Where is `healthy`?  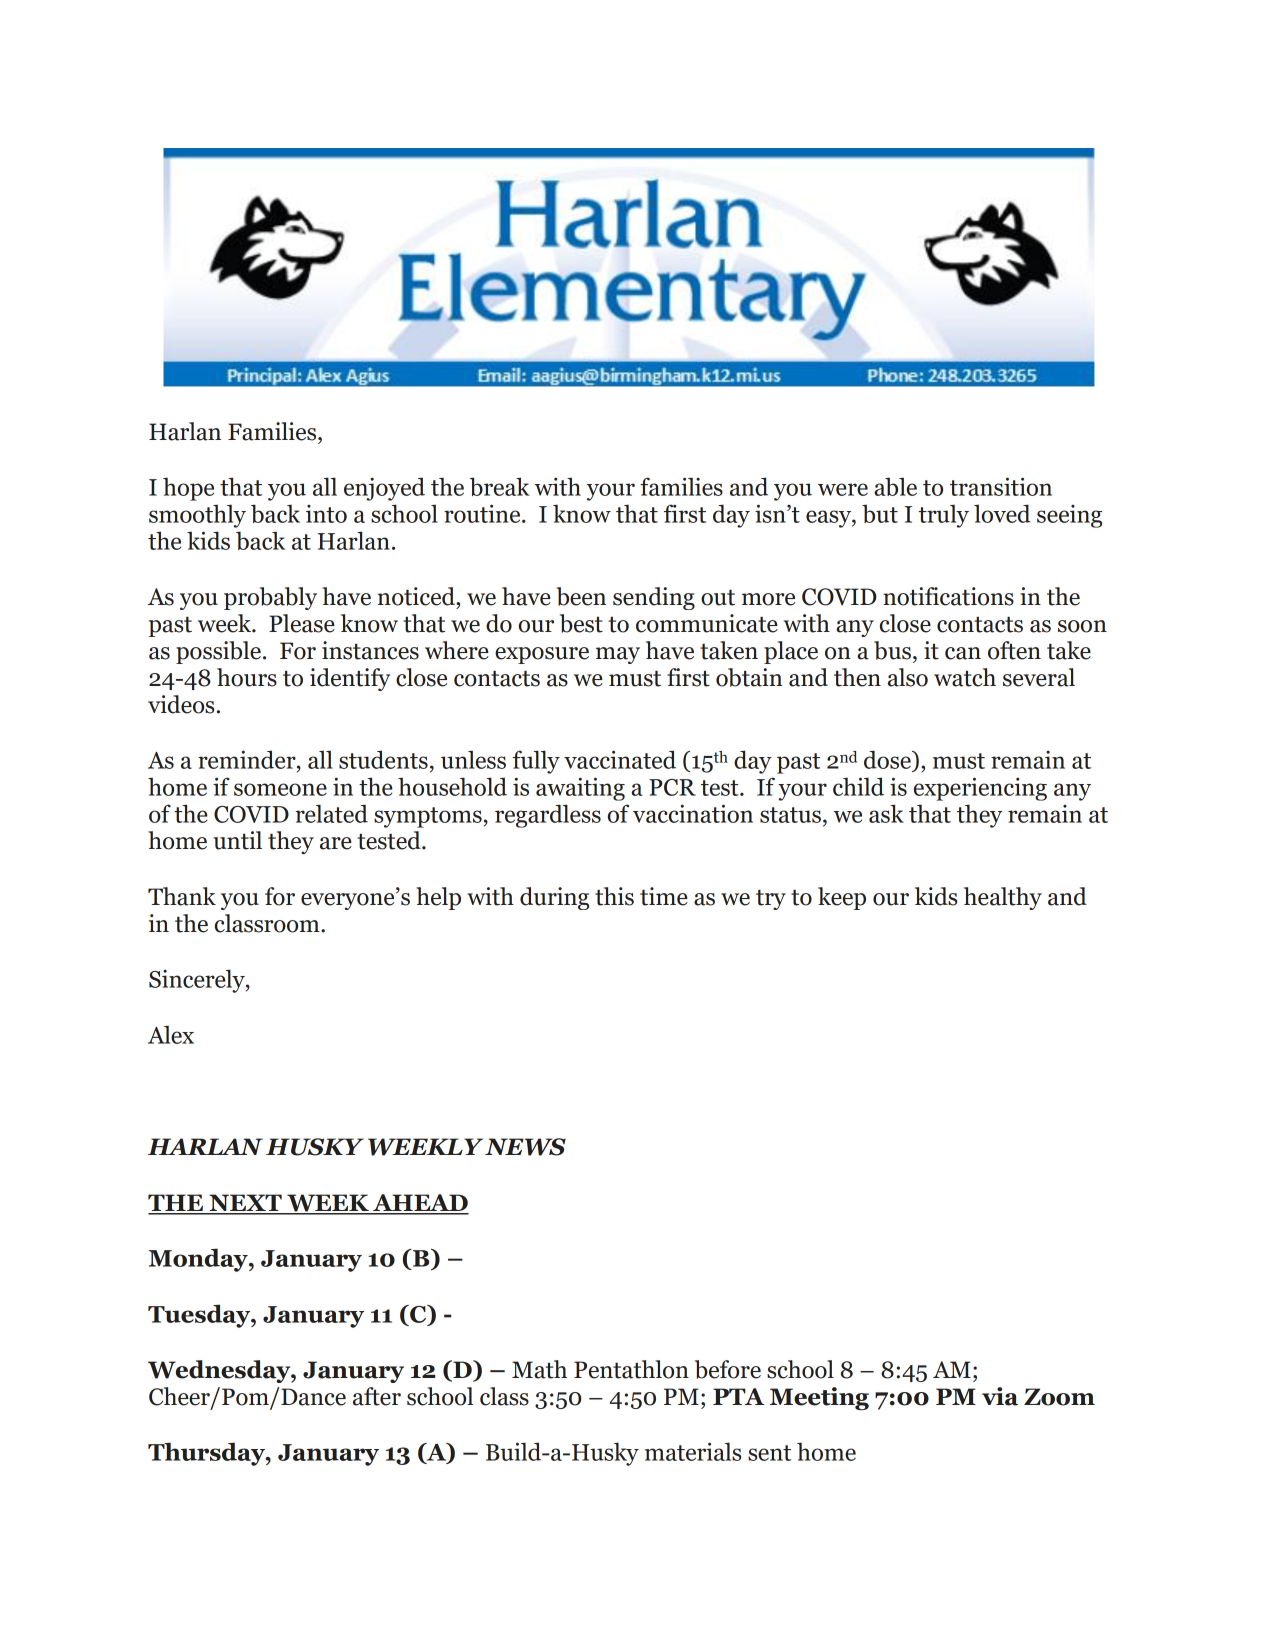
healthy is located at coordinates (1003, 898).
